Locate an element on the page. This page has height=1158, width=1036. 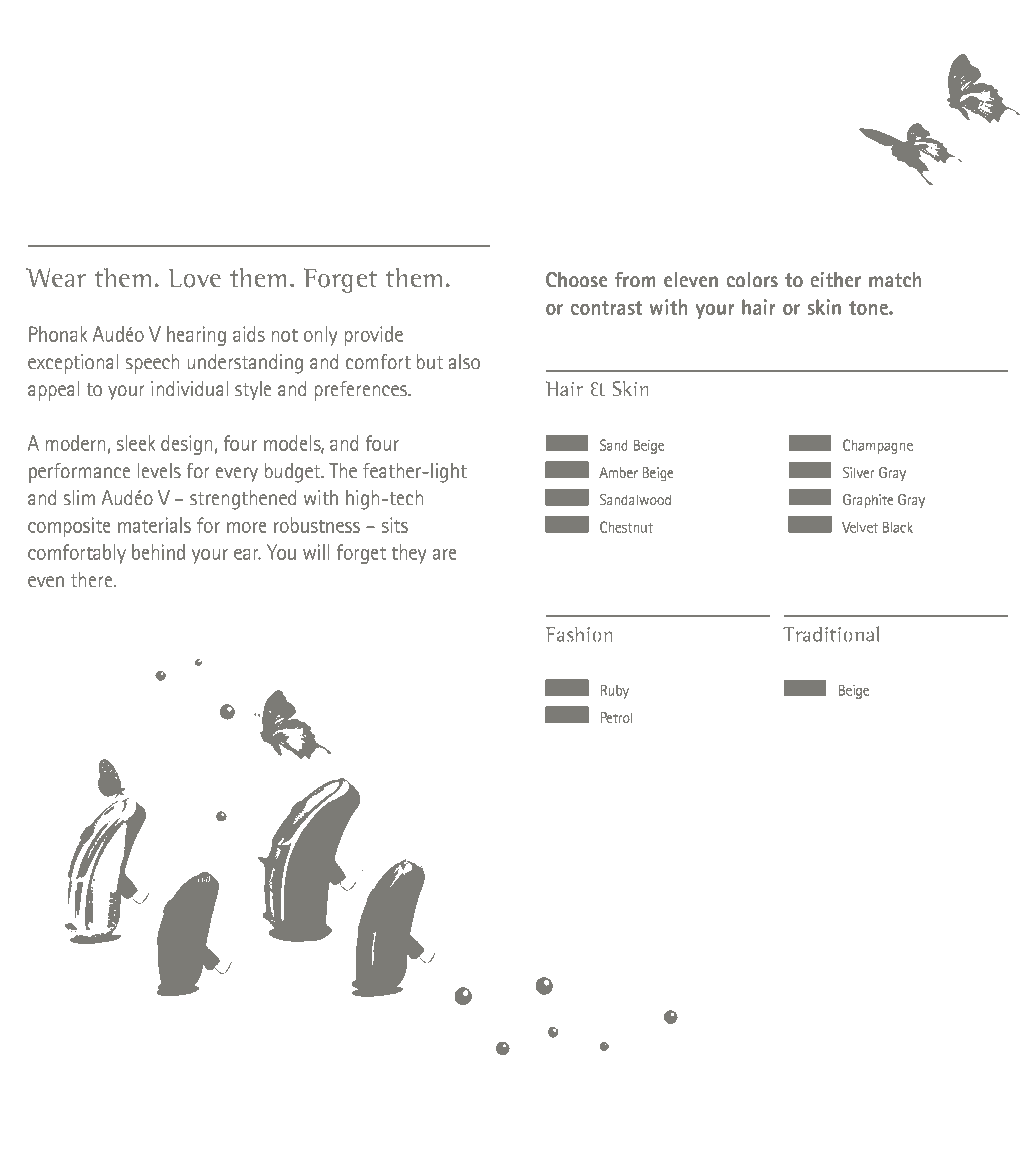
Love is located at coordinates (194, 278).
